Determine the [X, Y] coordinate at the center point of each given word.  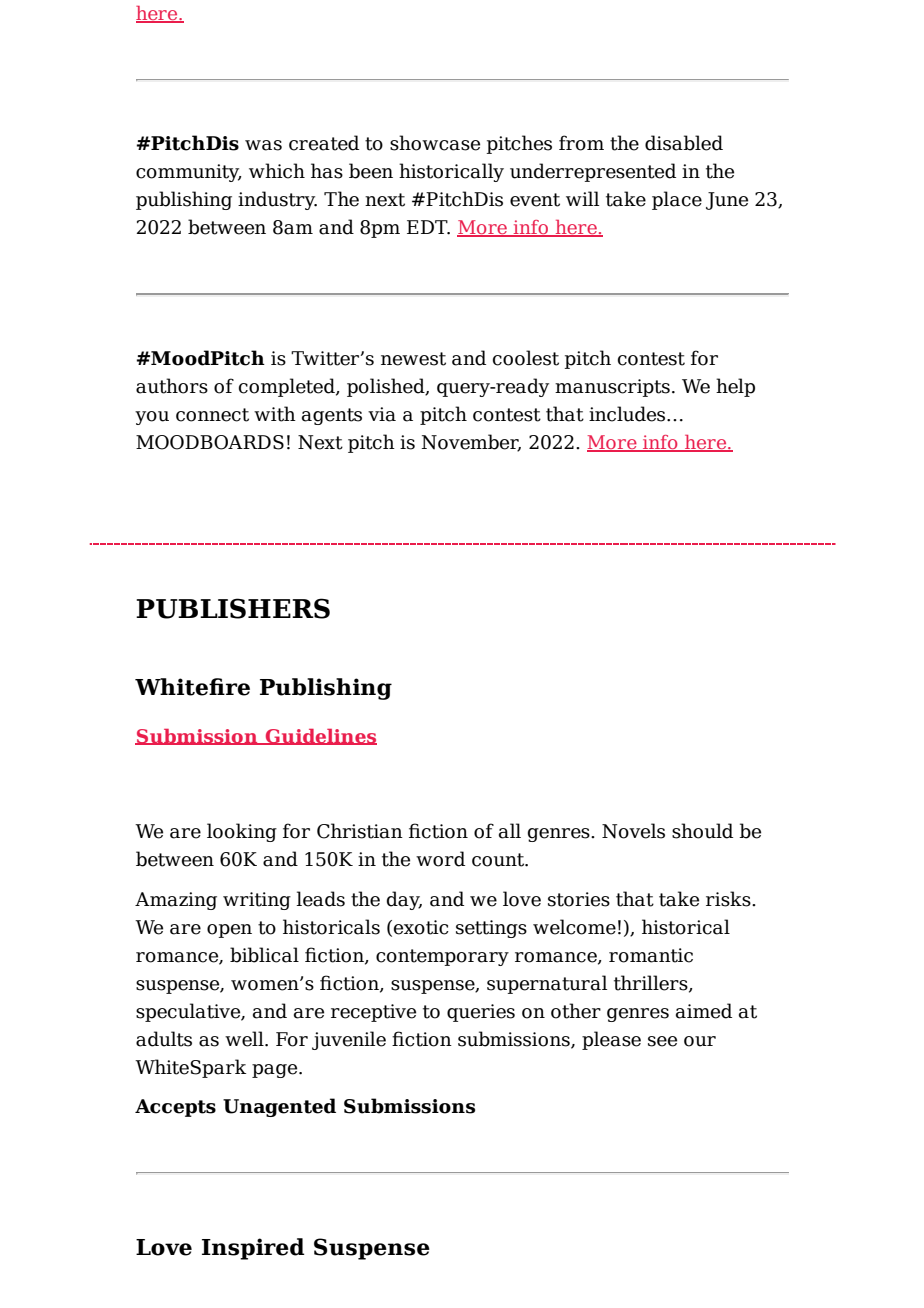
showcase [435, 143]
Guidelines [320, 737]
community [188, 173]
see [662, 1041]
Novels [633, 831]
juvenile [349, 1040]
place [677, 200]
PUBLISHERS [233, 608]
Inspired [253, 1249]
